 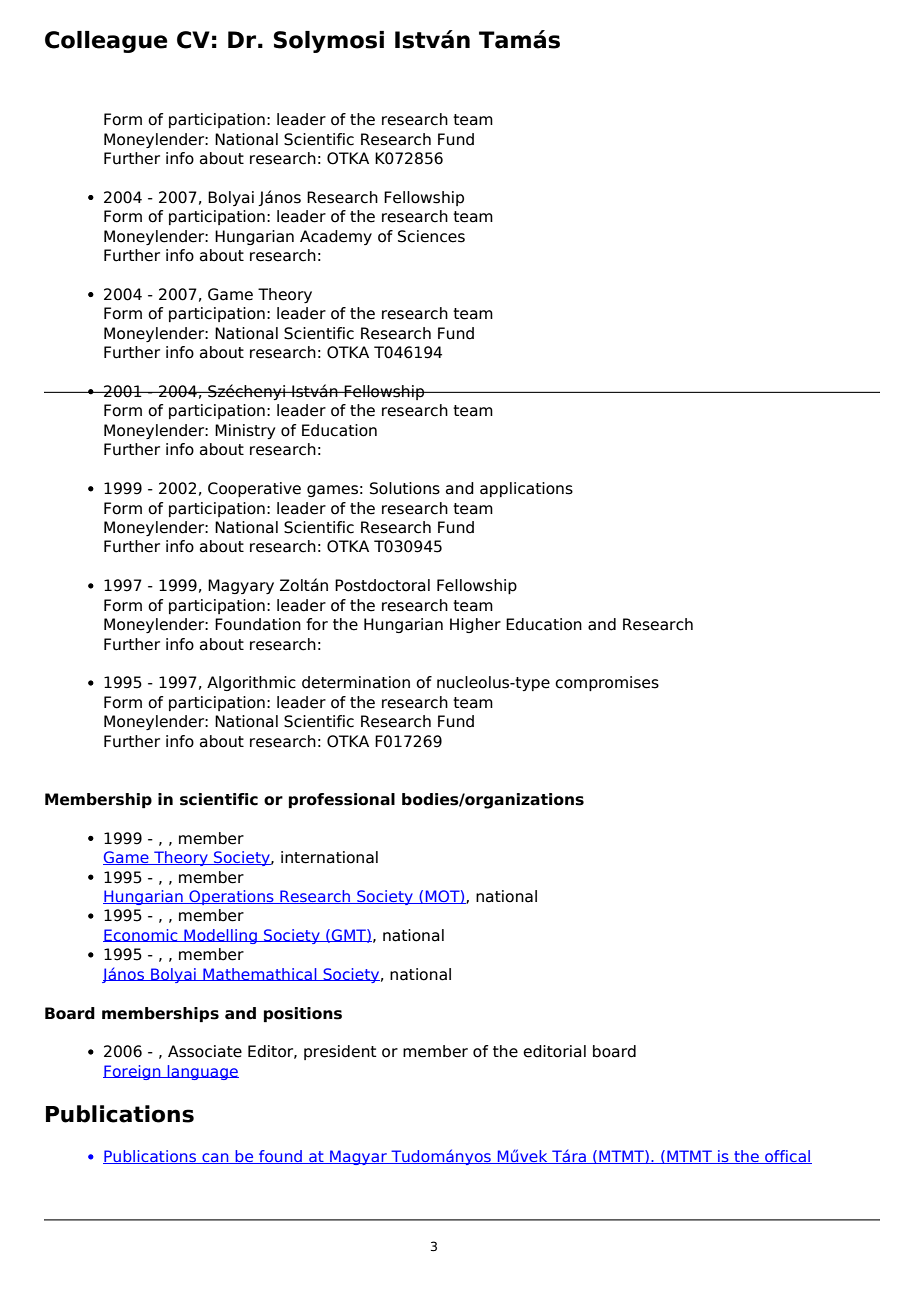 What do you see at coordinates (340, 1052) in the screenshot?
I see `president` at bounding box center [340, 1052].
